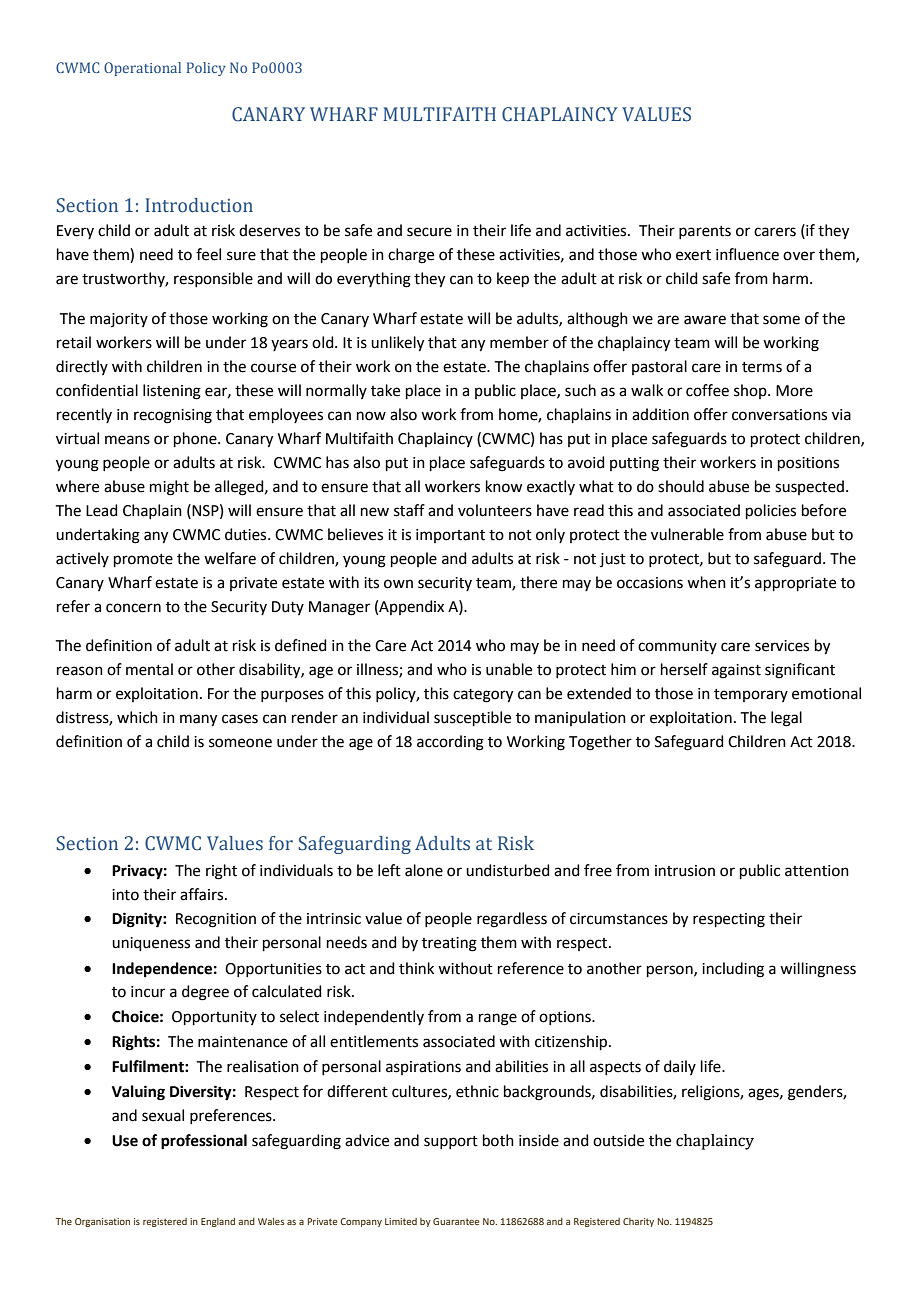  Describe the element at coordinates (705, 232) in the document. I see `parents` at that location.
